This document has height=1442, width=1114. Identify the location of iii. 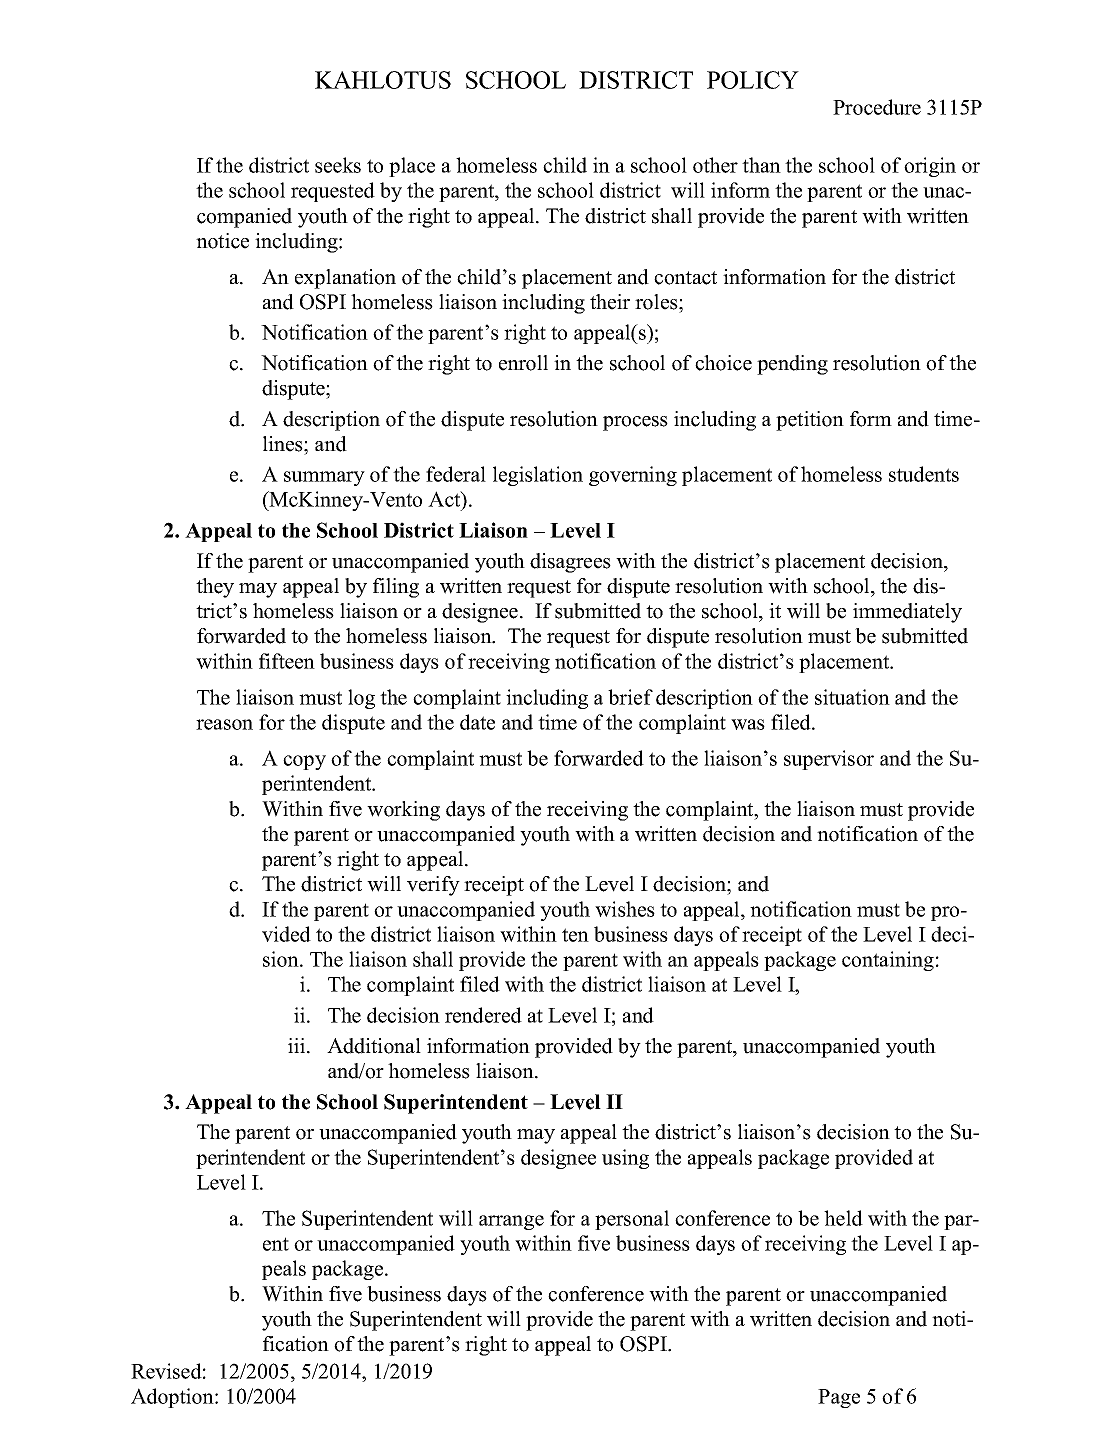
(298, 1045).
